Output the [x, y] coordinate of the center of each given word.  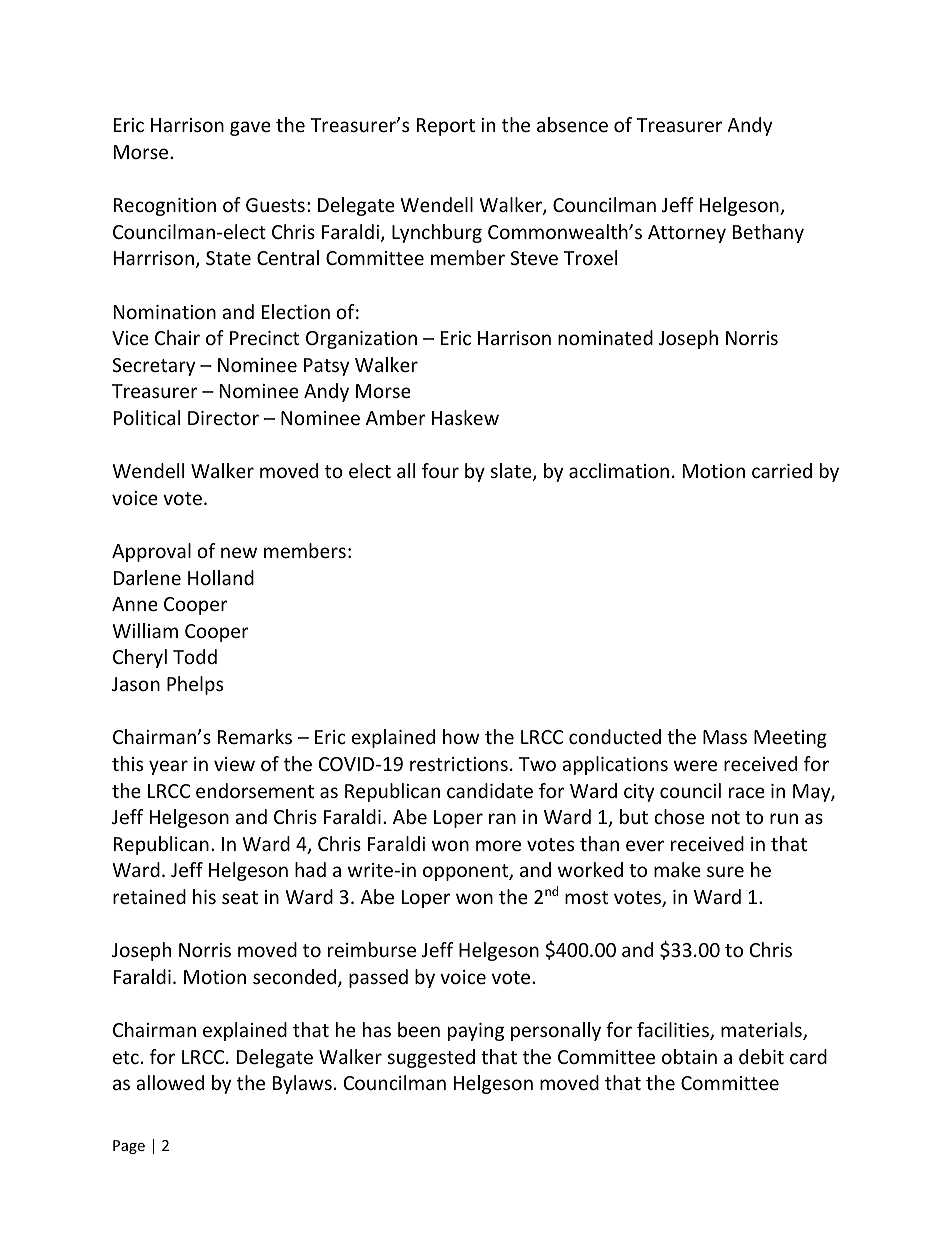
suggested [431, 1058]
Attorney [687, 234]
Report [446, 127]
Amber [396, 417]
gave [250, 128]
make [677, 869]
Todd [195, 656]
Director [223, 418]
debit [761, 1056]
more [498, 845]
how [461, 736]
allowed [170, 1082]
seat [240, 897]
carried [782, 470]
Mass [725, 737]
